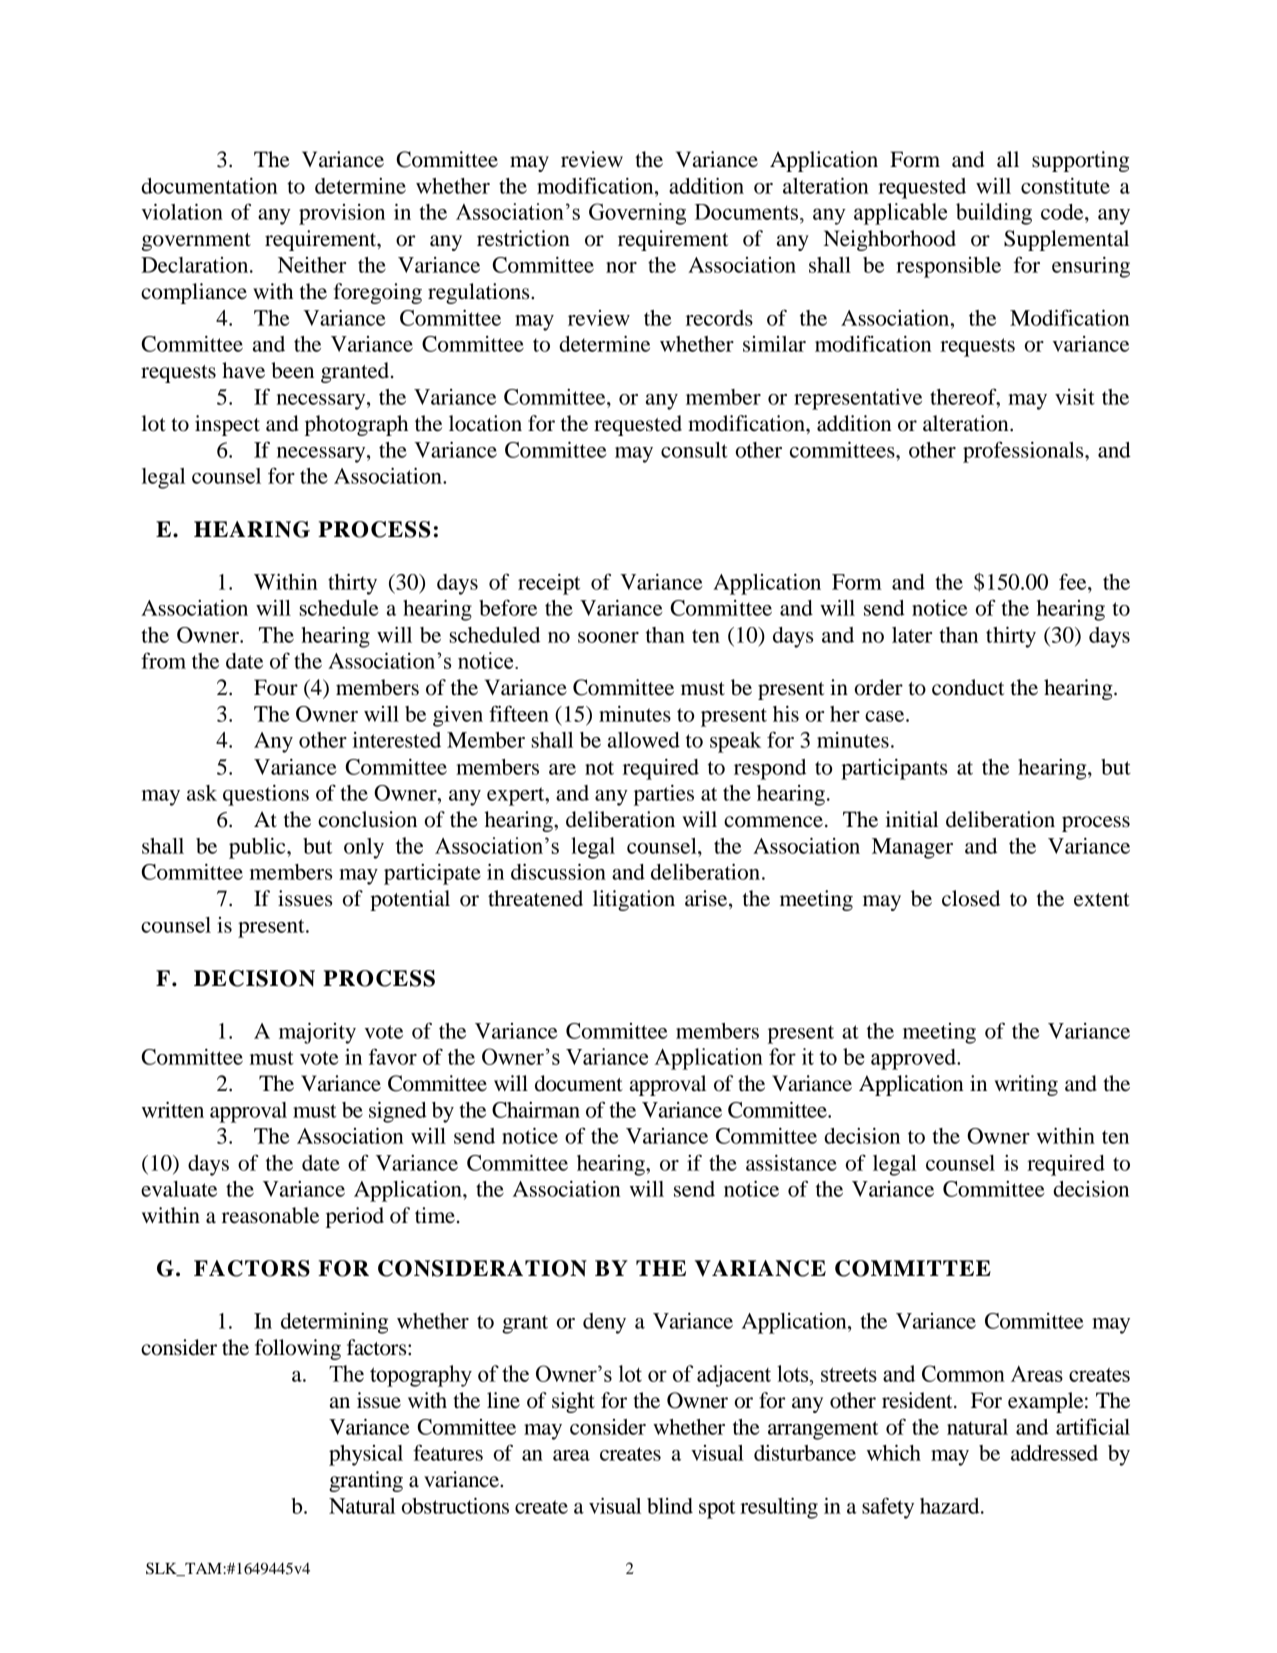  I want to click on building, so click(994, 214).
